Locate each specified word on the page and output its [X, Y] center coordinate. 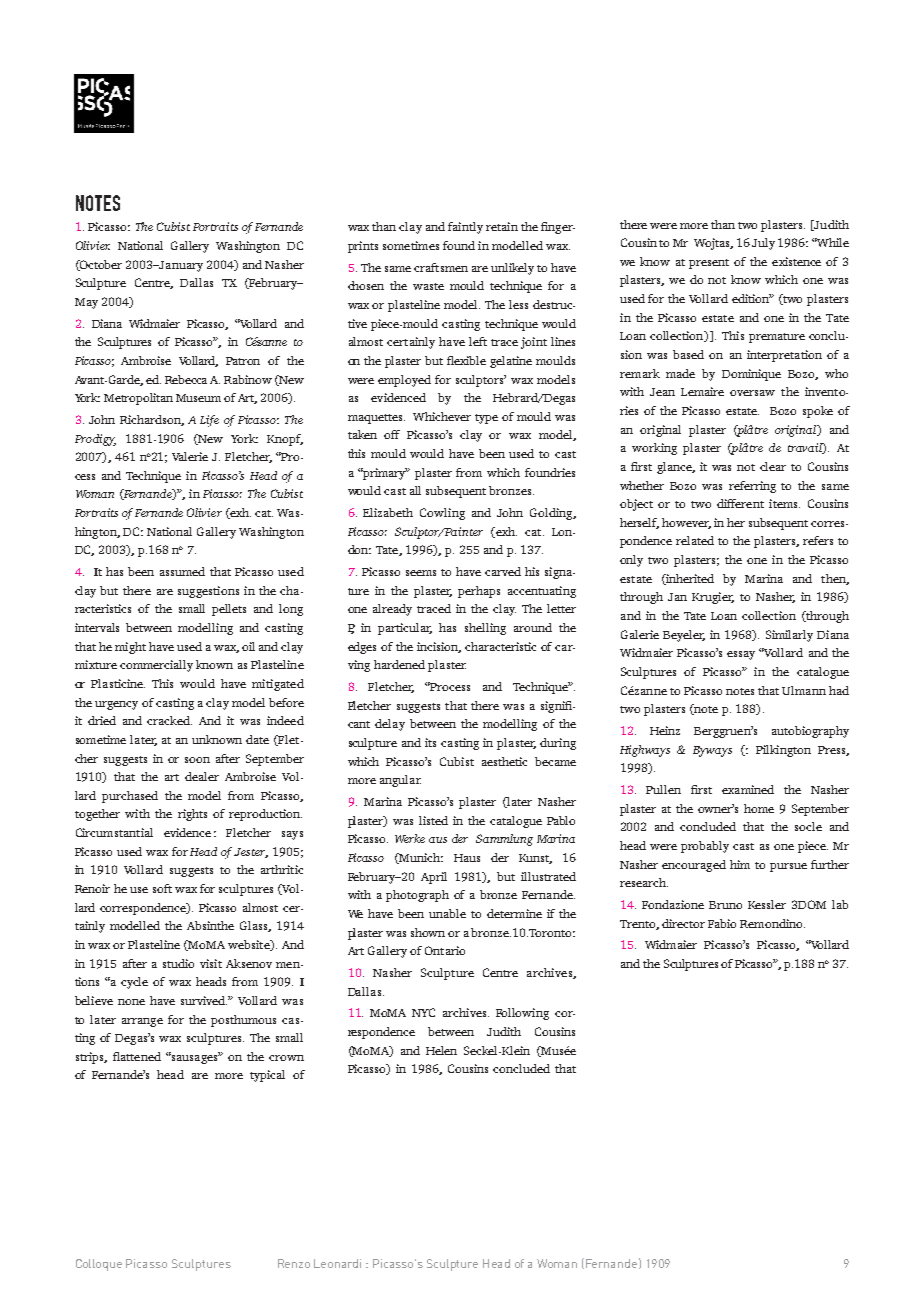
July [763, 244]
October [100, 265]
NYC [423, 1012]
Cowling [442, 514]
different [740, 503]
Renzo [294, 1263]
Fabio [722, 923]
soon [197, 760]
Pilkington [783, 751]
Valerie [190, 456]
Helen [441, 1050]
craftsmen [441, 267]
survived [204, 1000]
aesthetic [504, 761]
